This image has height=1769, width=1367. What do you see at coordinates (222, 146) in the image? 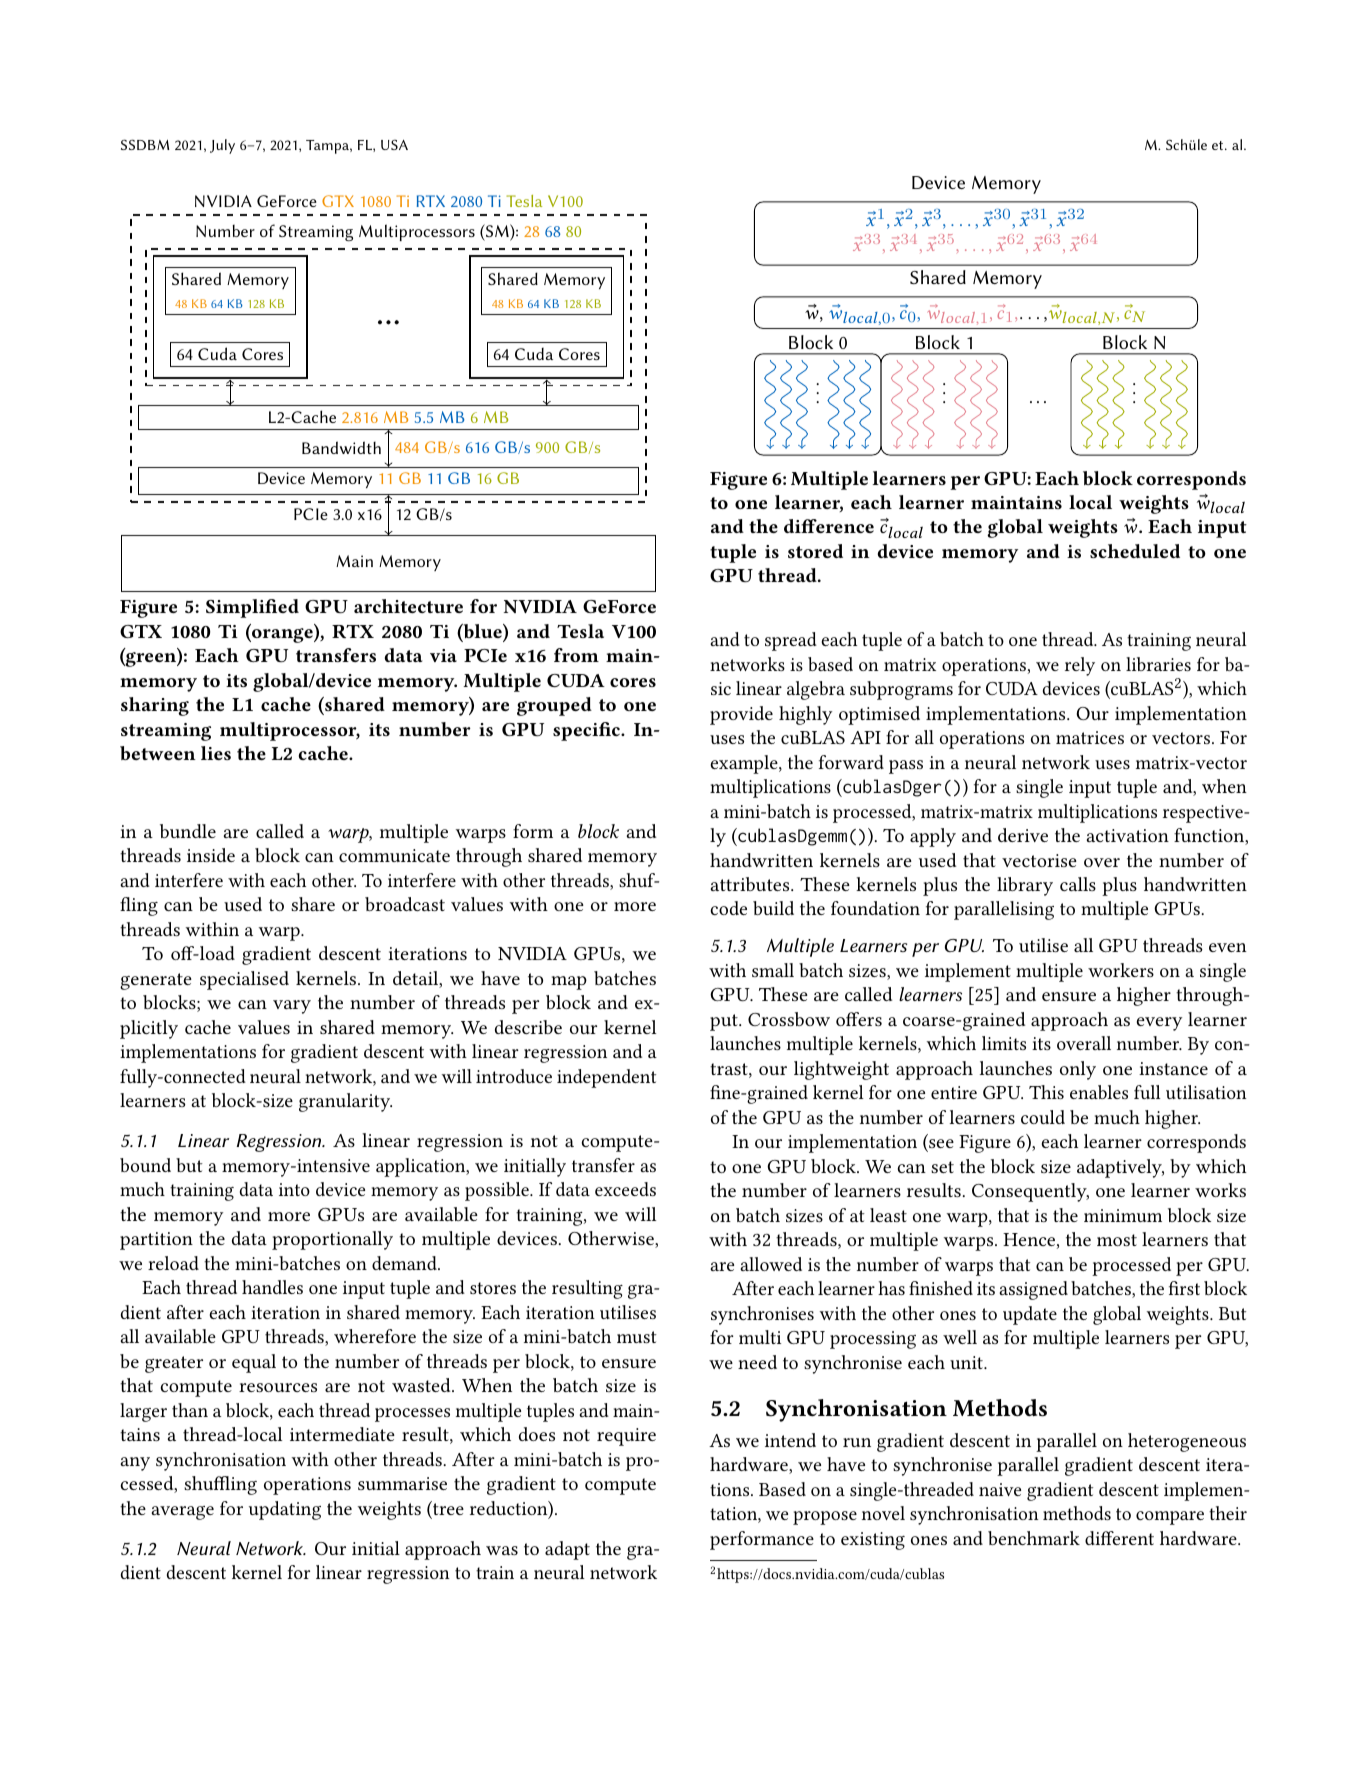
I see `July` at bounding box center [222, 146].
